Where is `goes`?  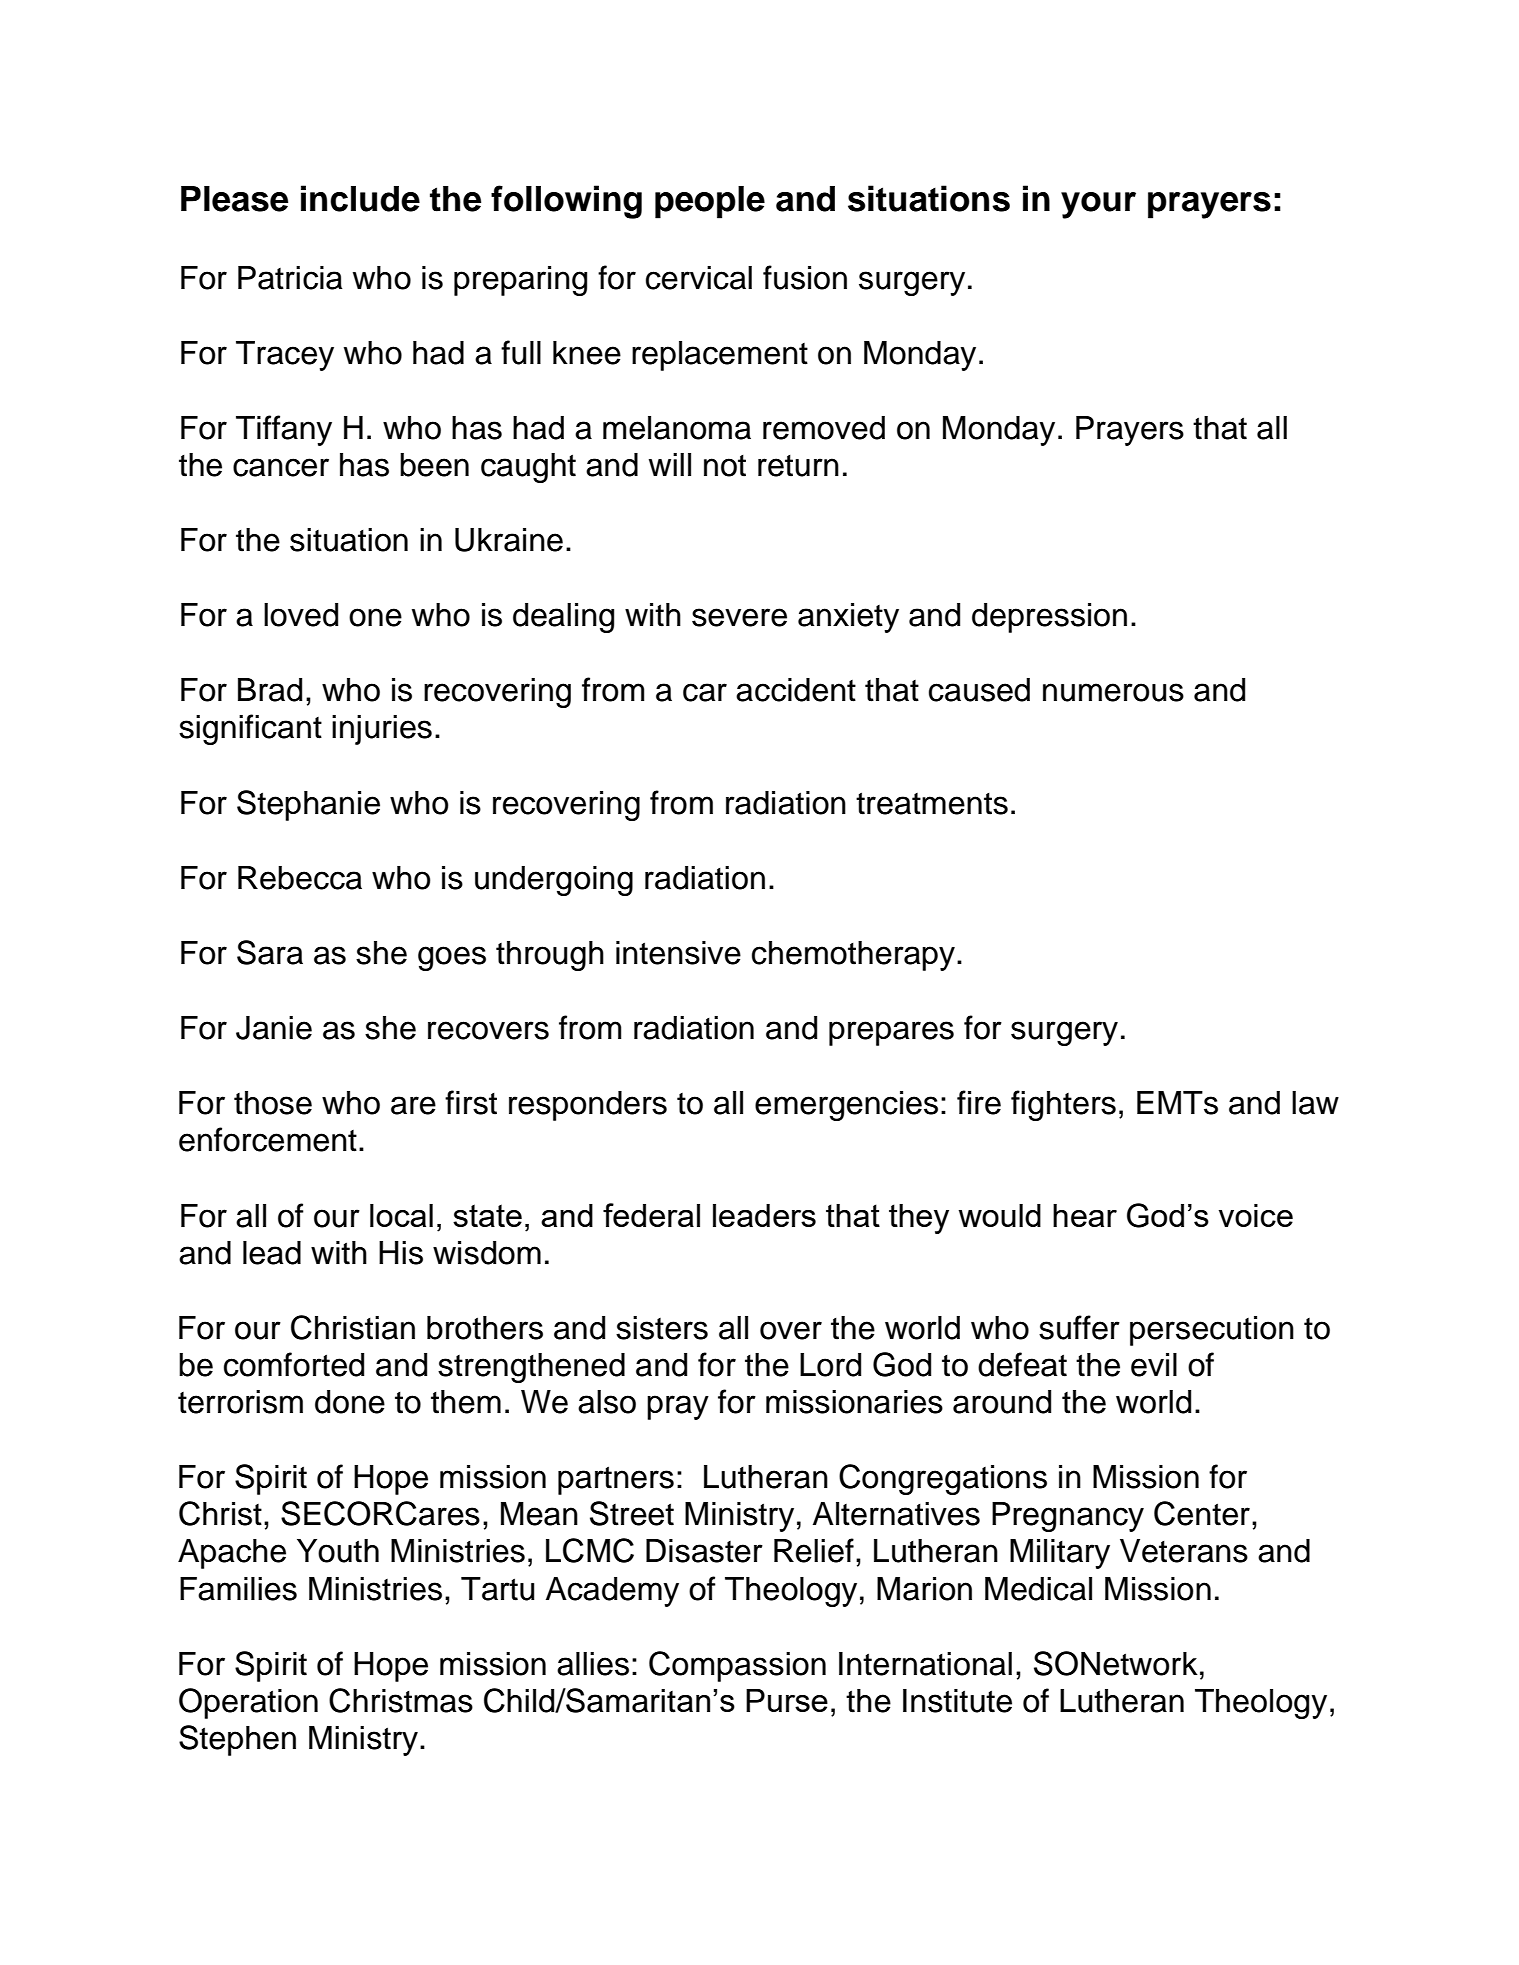 goes is located at coordinates (452, 958).
